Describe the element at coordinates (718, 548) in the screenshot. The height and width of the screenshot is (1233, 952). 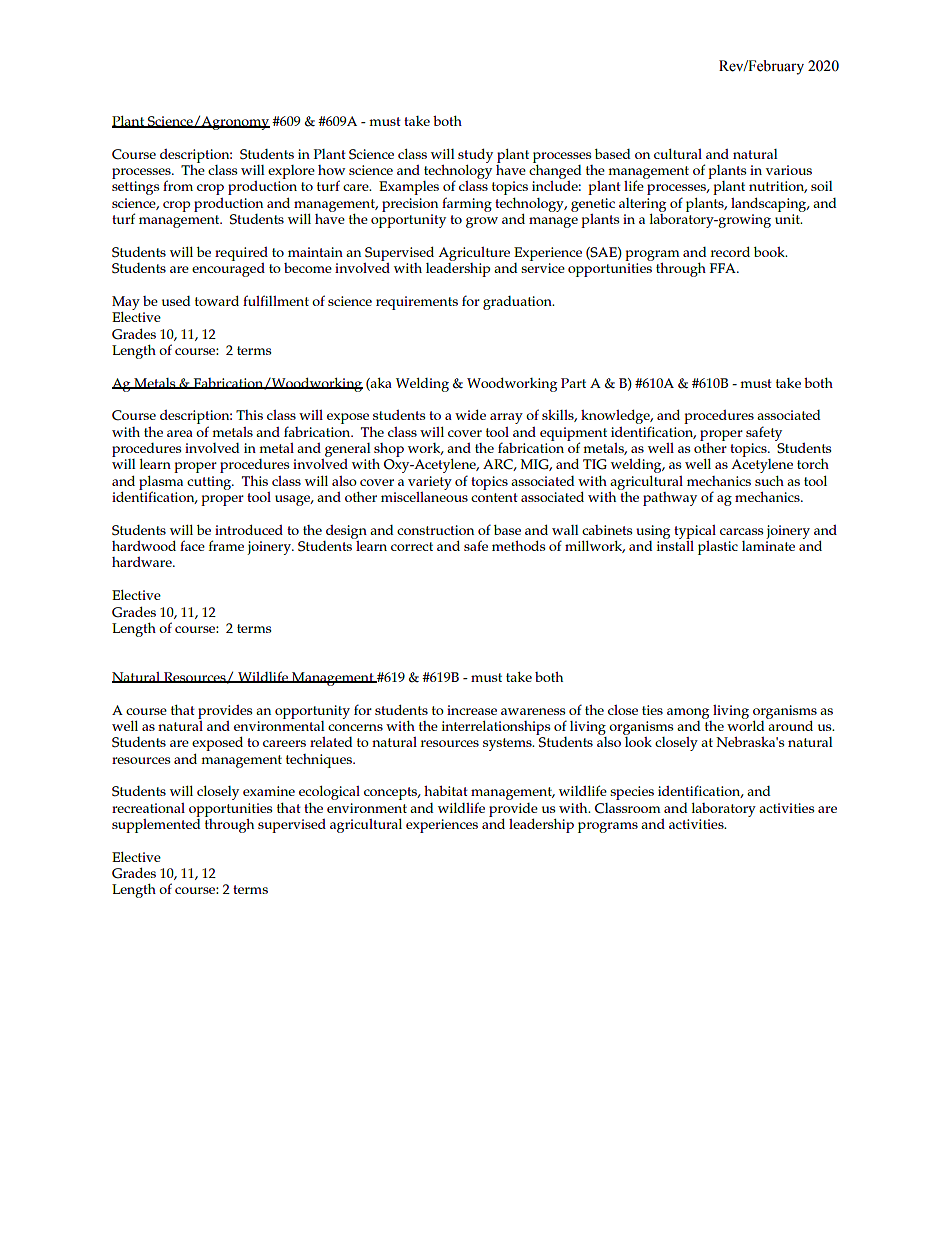
I see `plastic` at that location.
